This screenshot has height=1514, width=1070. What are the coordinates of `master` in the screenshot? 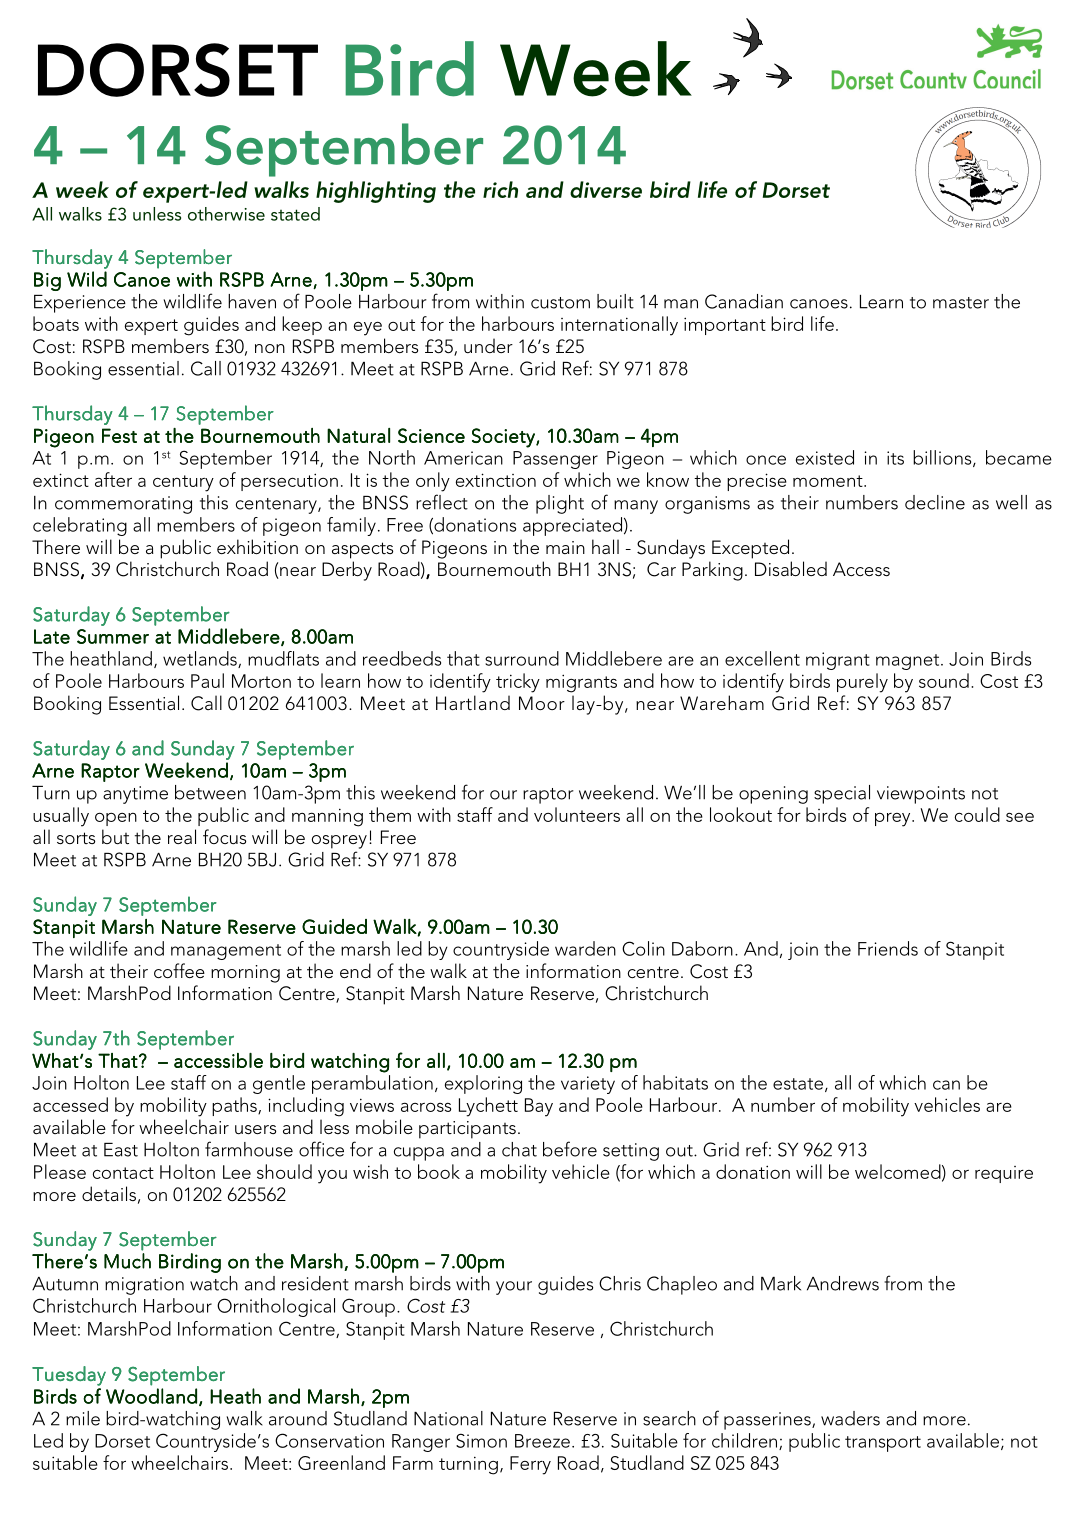 It's located at (961, 303).
